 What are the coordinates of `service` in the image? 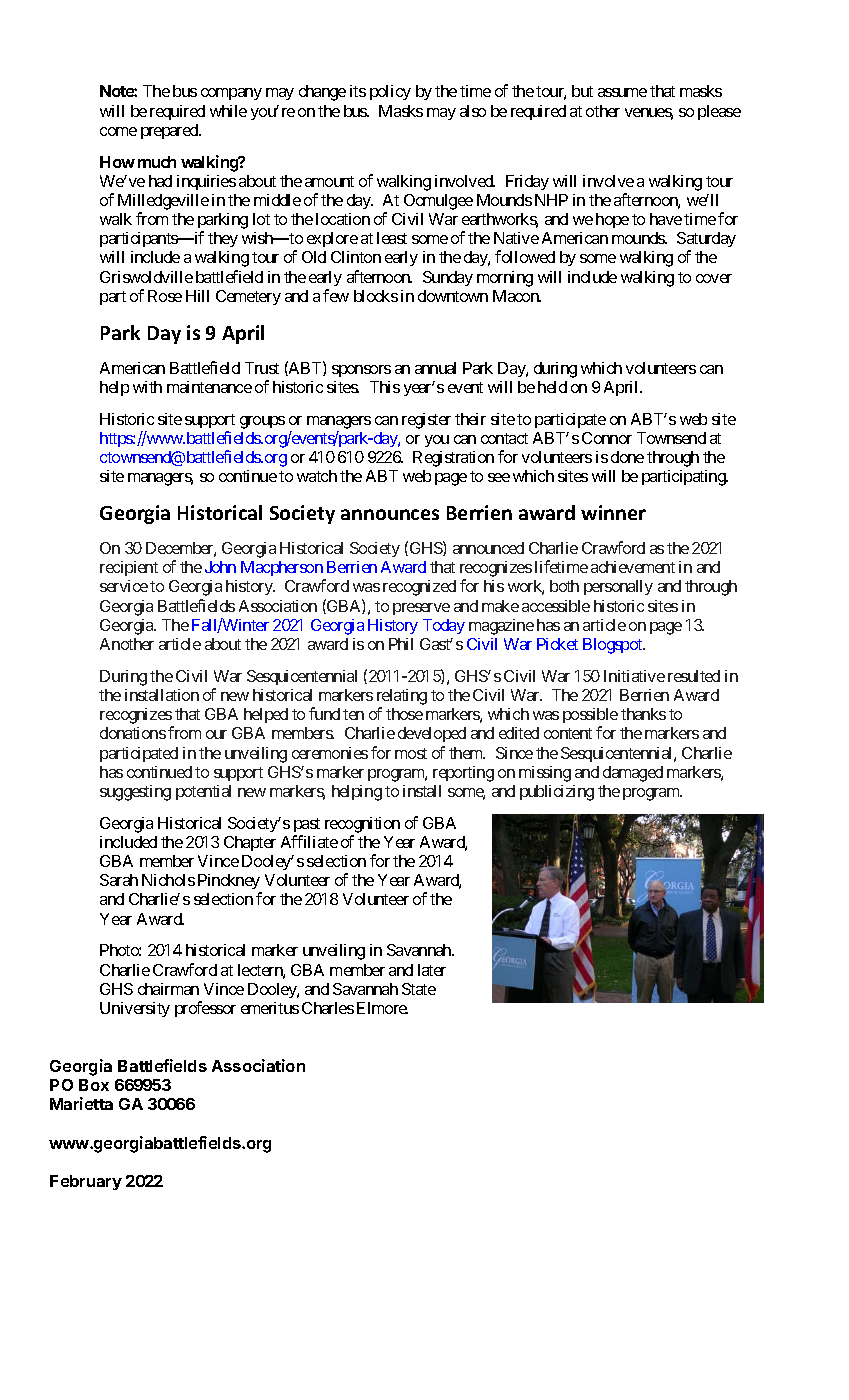 It's located at (124, 586).
